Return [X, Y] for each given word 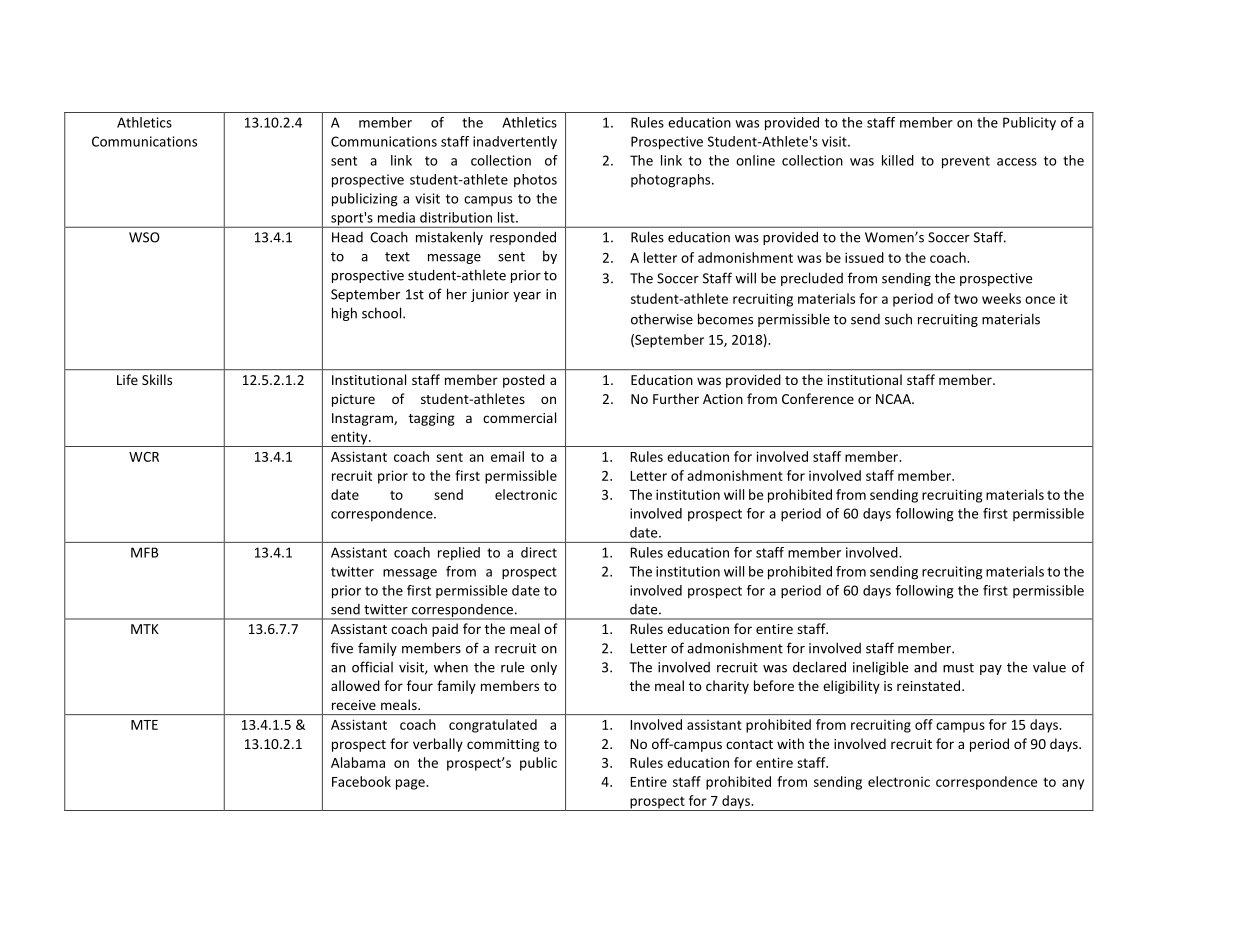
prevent [966, 162]
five [342, 648]
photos [535, 180]
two [966, 299]
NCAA [894, 399]
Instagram [363, 419]
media [396, 217]
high [344, 314]
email [507, 456]
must [958, 668]
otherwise [662, 319]
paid [445, 630]
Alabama [358, 762]
